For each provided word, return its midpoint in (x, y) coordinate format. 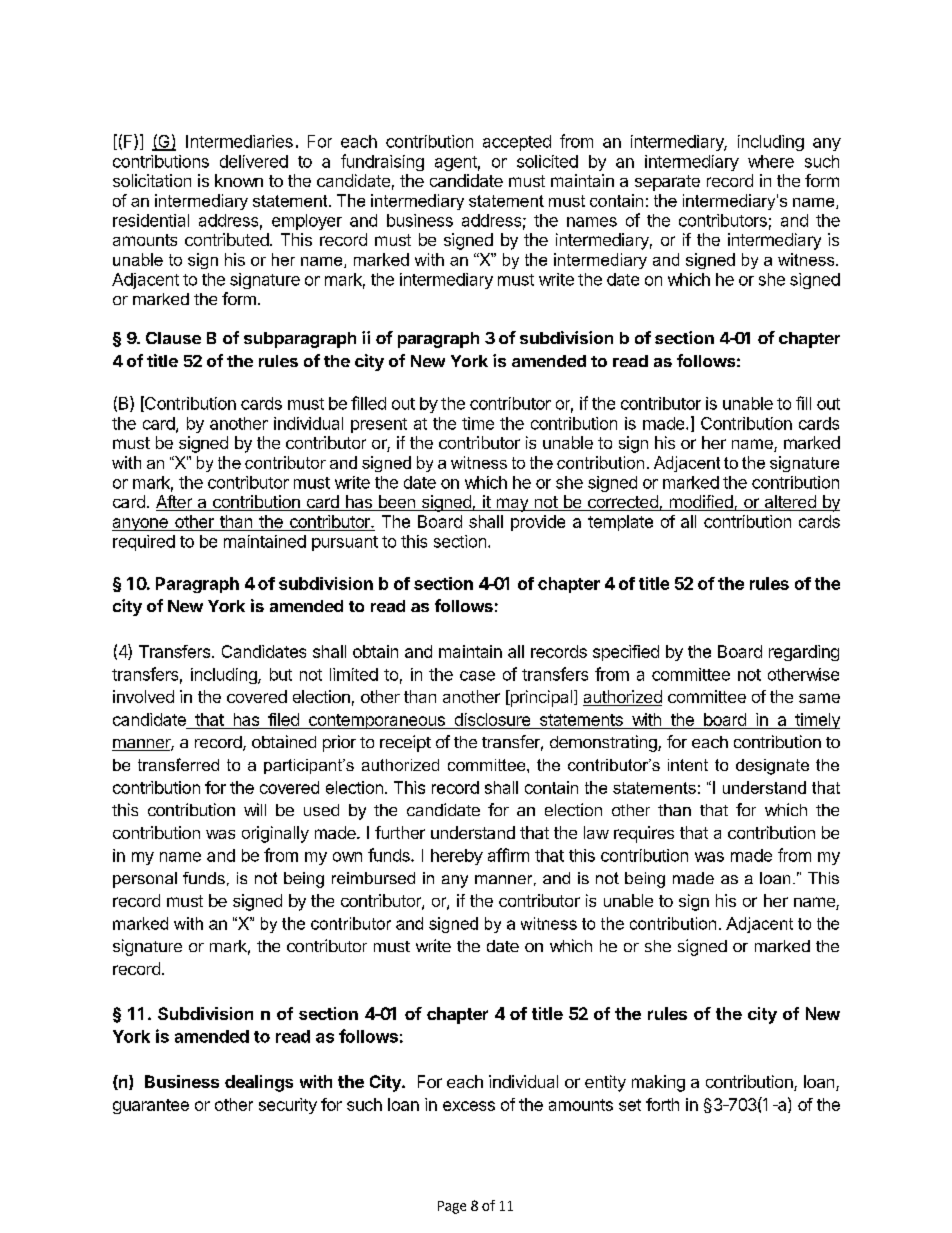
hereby (457, 857)
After (175, 503)
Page (452, 1207)
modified (701, 503)
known (239, 180)
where (771, 161)
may (512, 505)
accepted (517, 143)
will (255, 809)
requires (644, 834)
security (288, 1106)
